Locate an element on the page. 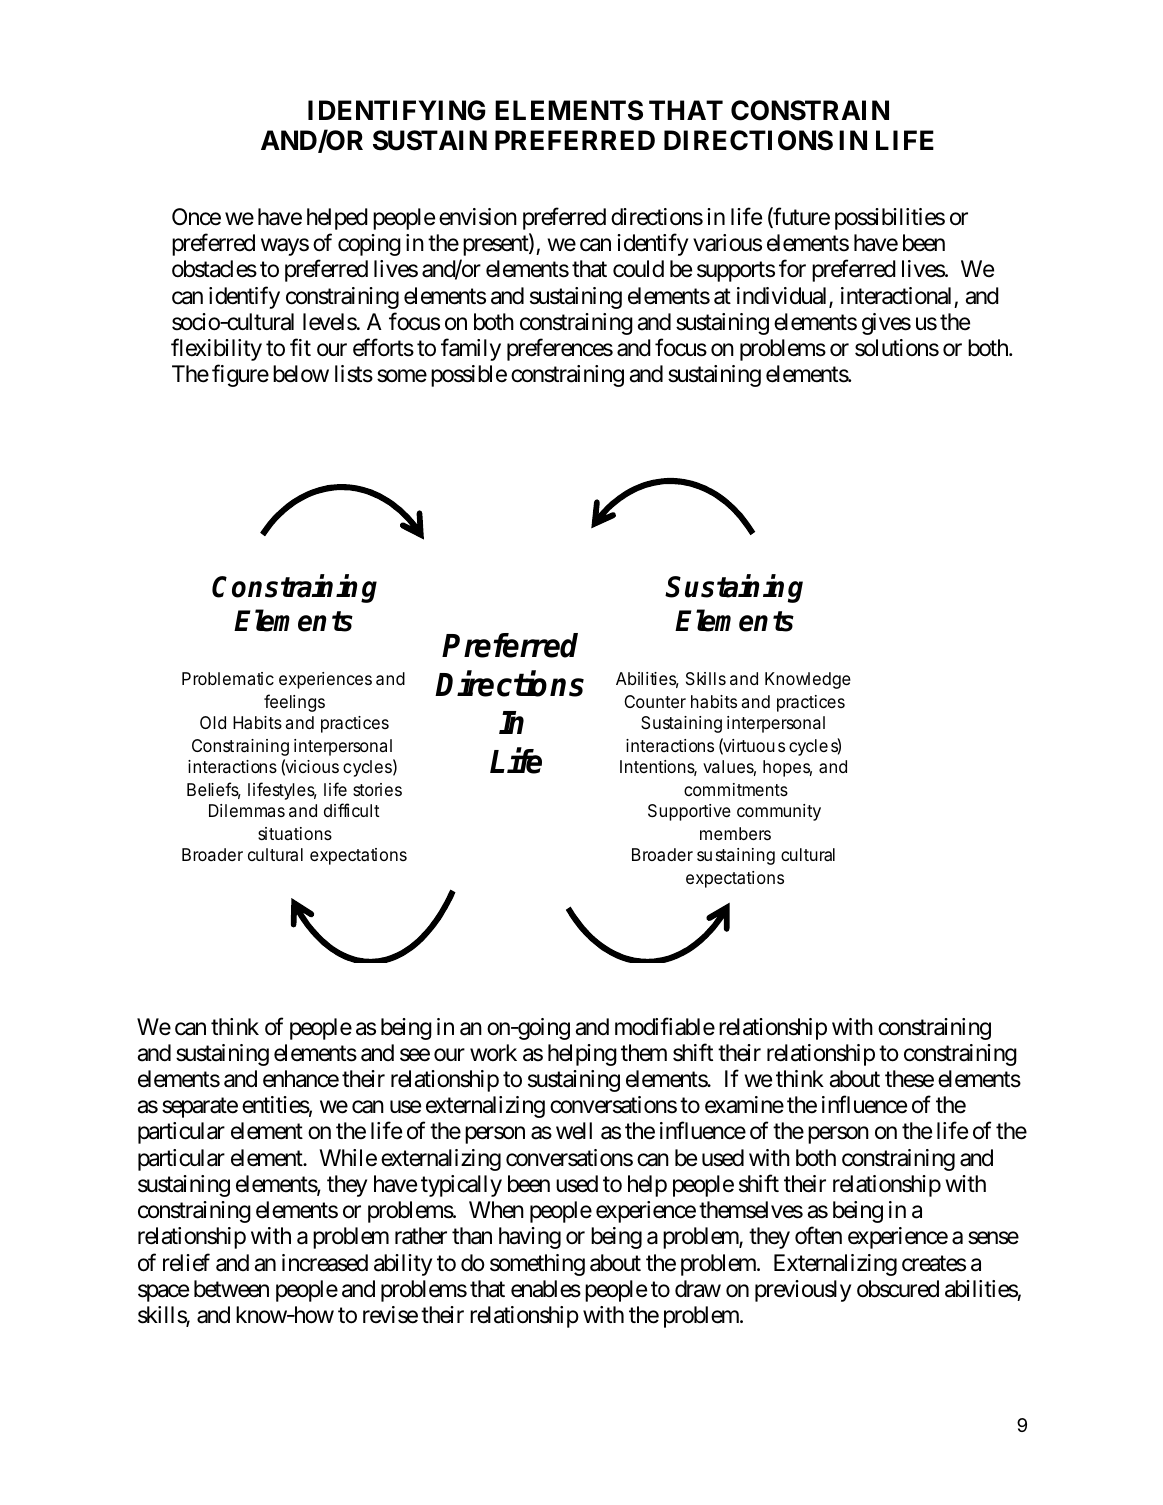 This image has height=1505, width=1163. Counter is located at coordinates (655, 701).
